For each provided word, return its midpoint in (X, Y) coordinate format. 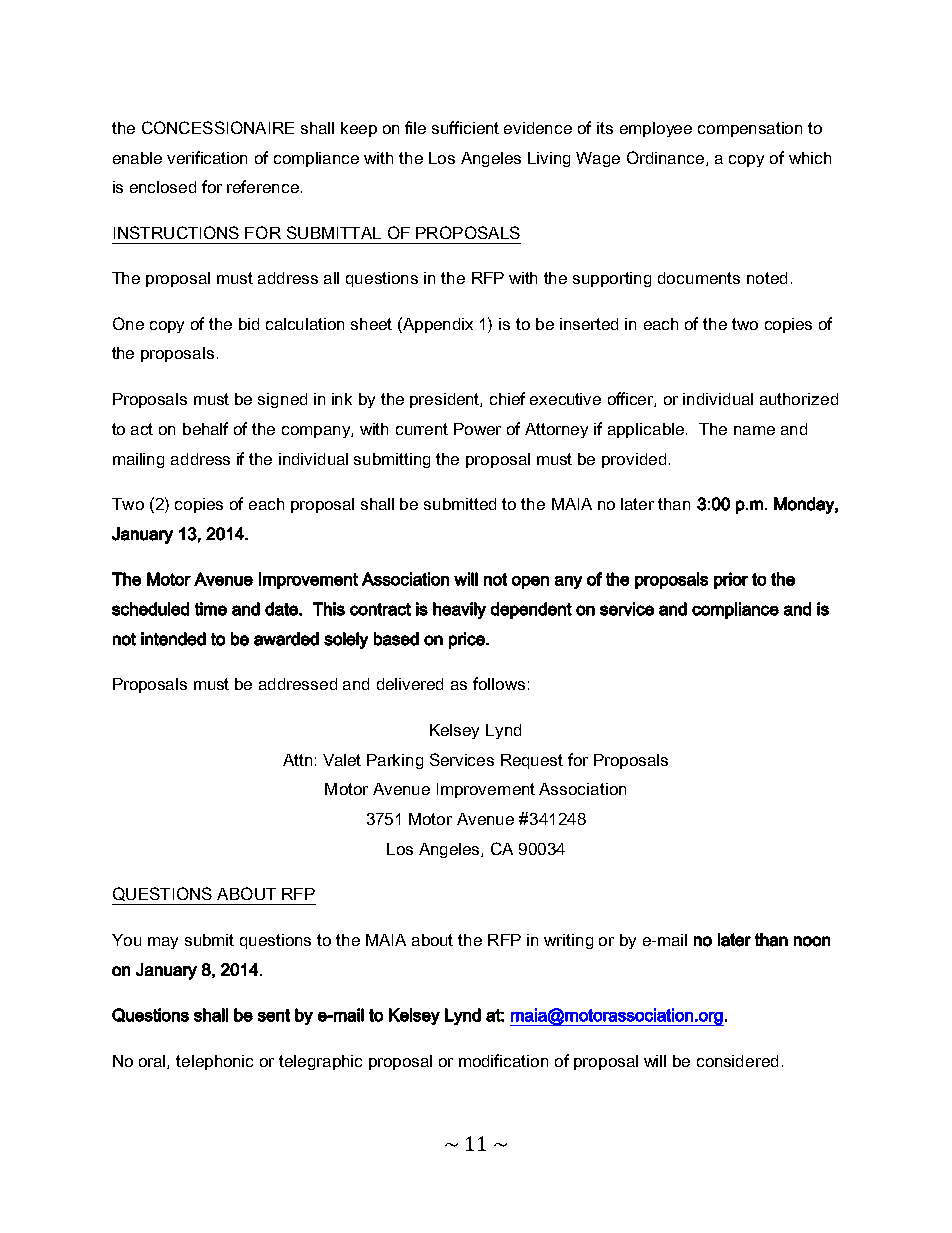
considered (737, 1061)
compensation (750, 129)
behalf (205, 428)
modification (503, 1060)
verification (207, 157)
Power (477, 429)
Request (532, 761)
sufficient (465, 127)
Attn (297, 760)
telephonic (214, 1062)
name (754, 430)
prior (731, 580)
